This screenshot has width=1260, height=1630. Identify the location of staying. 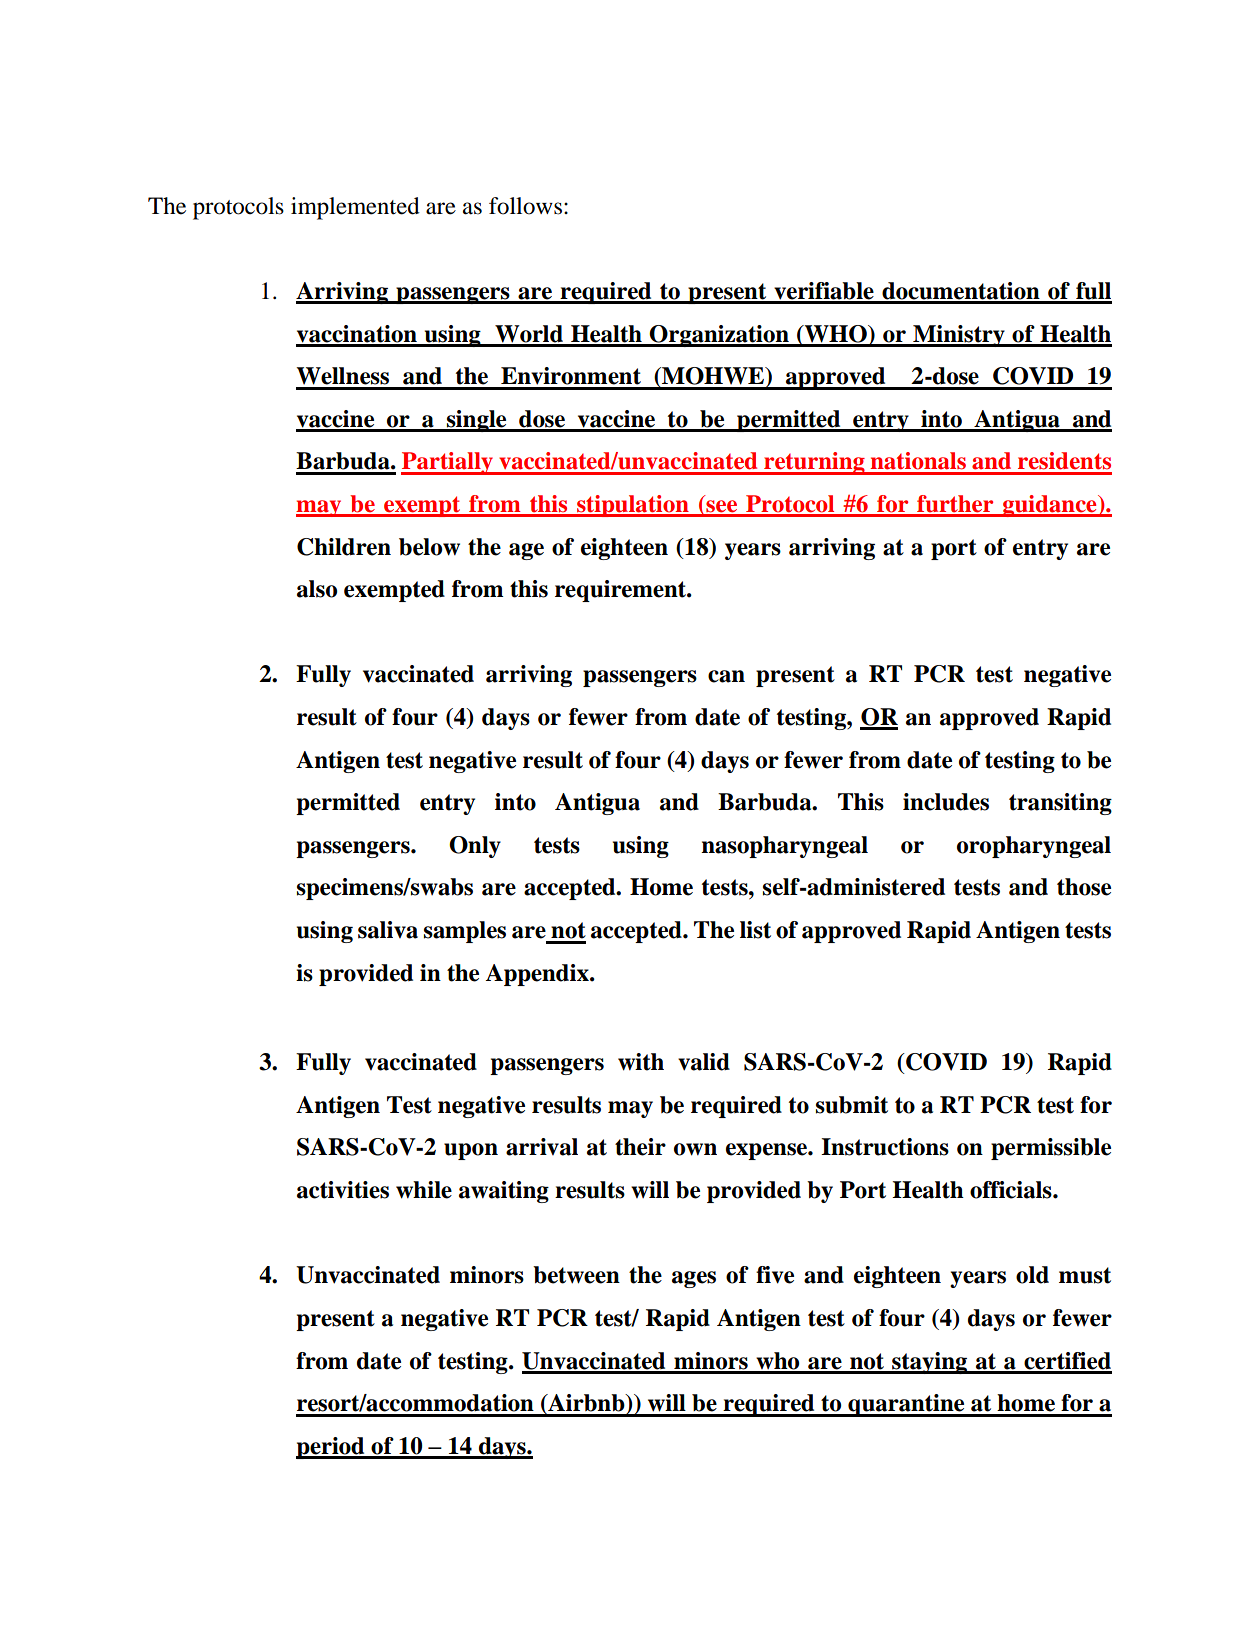
(930, 1363).
